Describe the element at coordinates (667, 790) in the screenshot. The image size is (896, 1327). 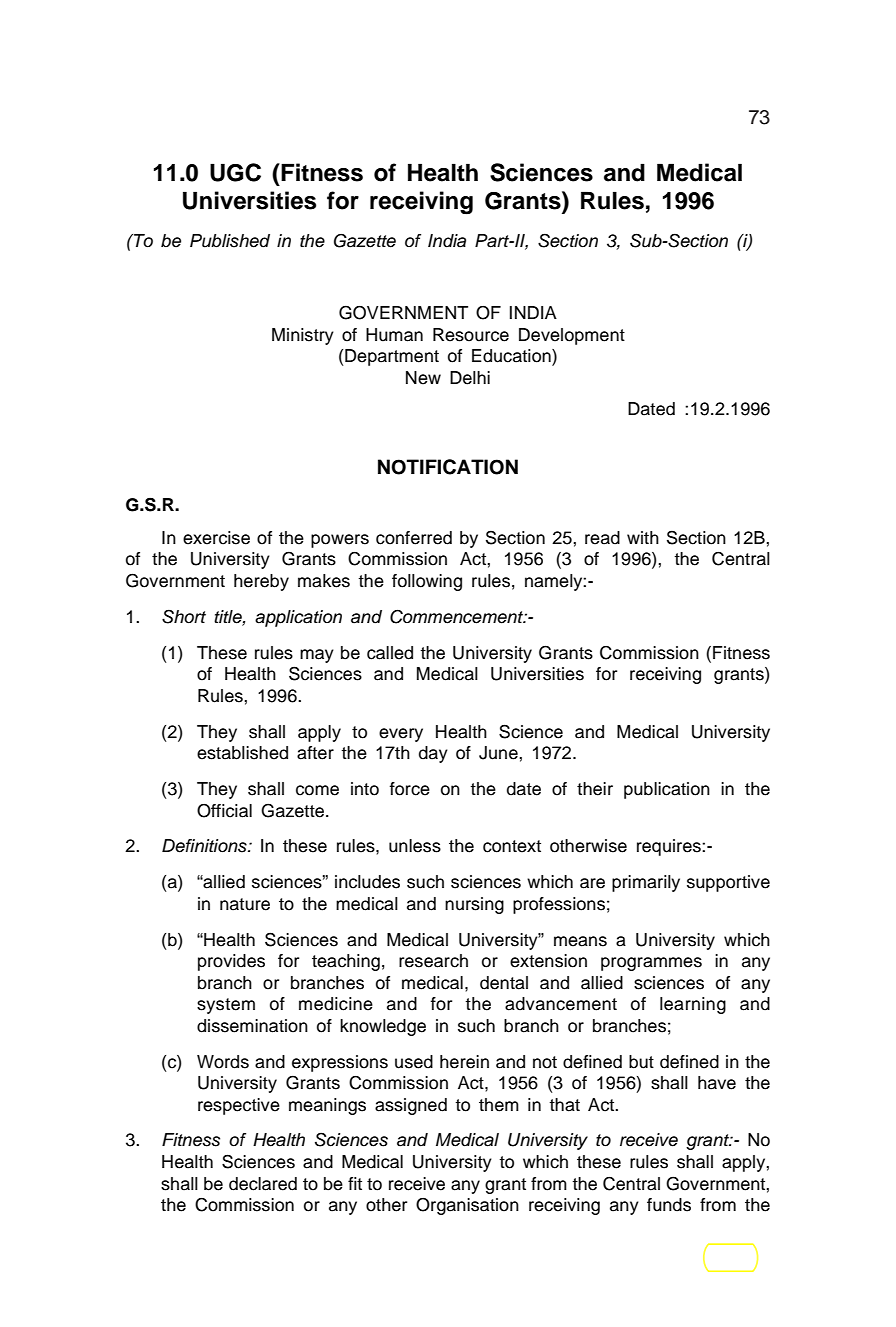
I see `publication` at that location.
